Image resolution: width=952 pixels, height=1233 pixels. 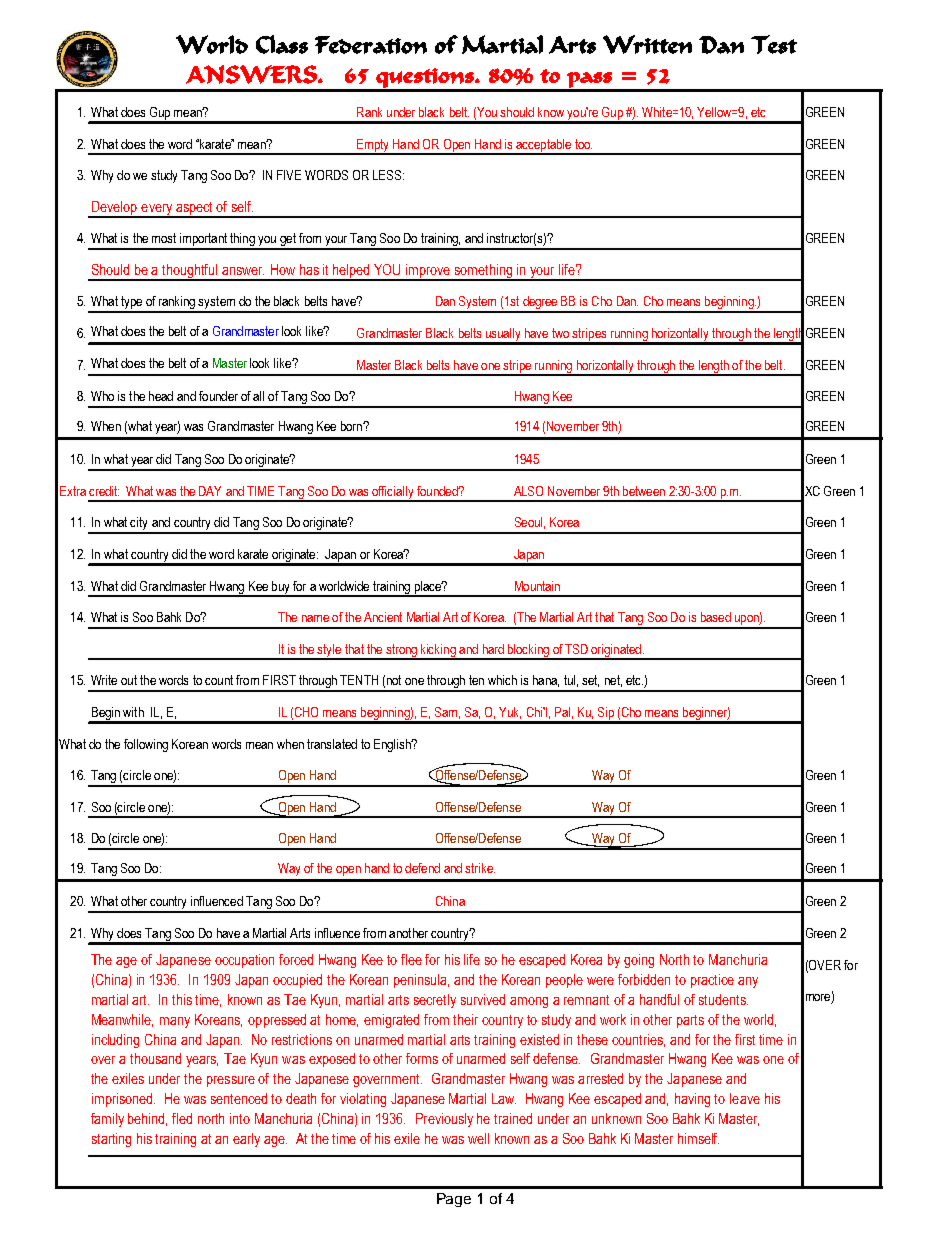 What do you see at coordinates (438, 651) in the screenshot?
I see `kicking` at bounding box center [438, 651].
